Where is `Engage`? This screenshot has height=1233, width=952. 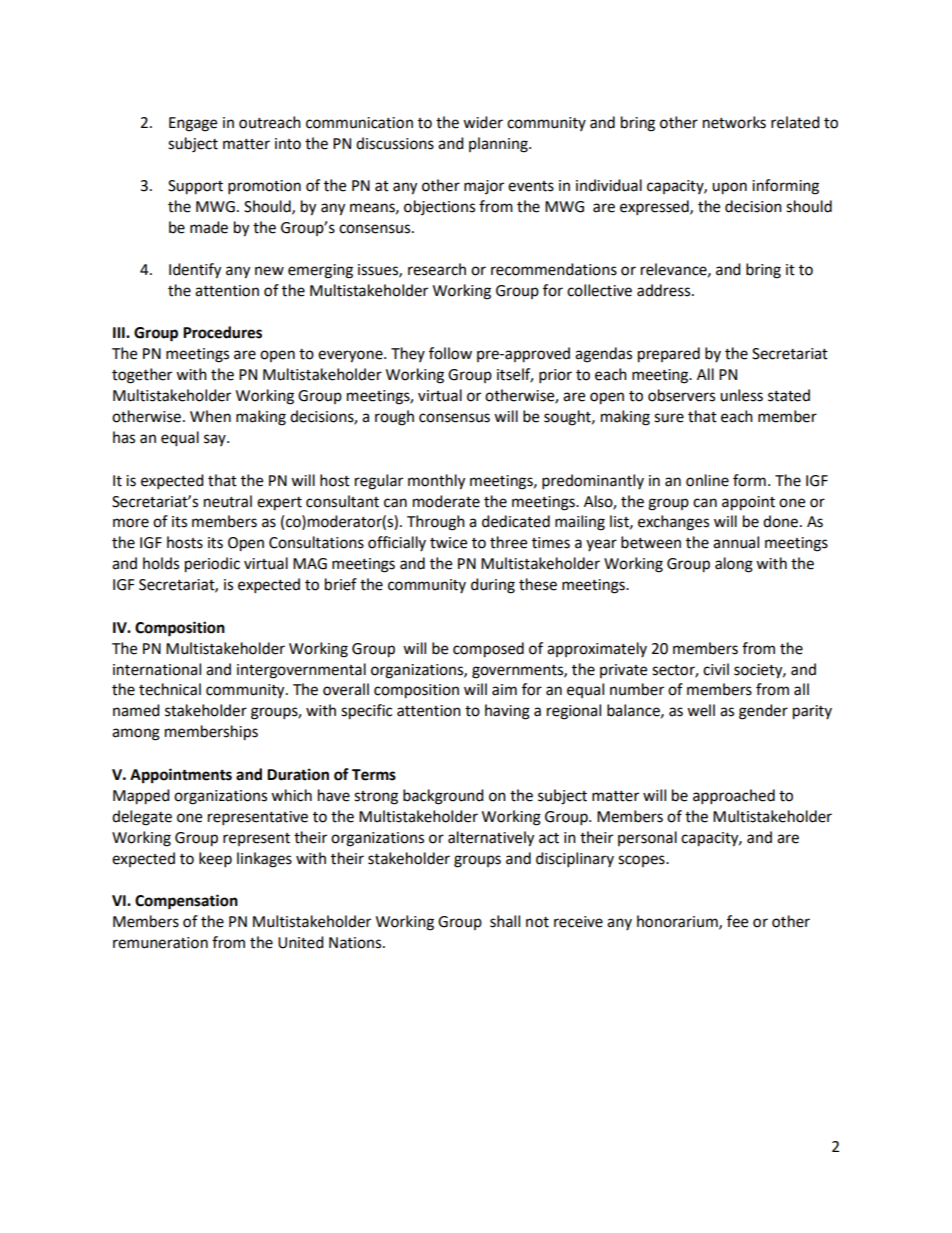
Engage is located at coordinates (193, 124).
